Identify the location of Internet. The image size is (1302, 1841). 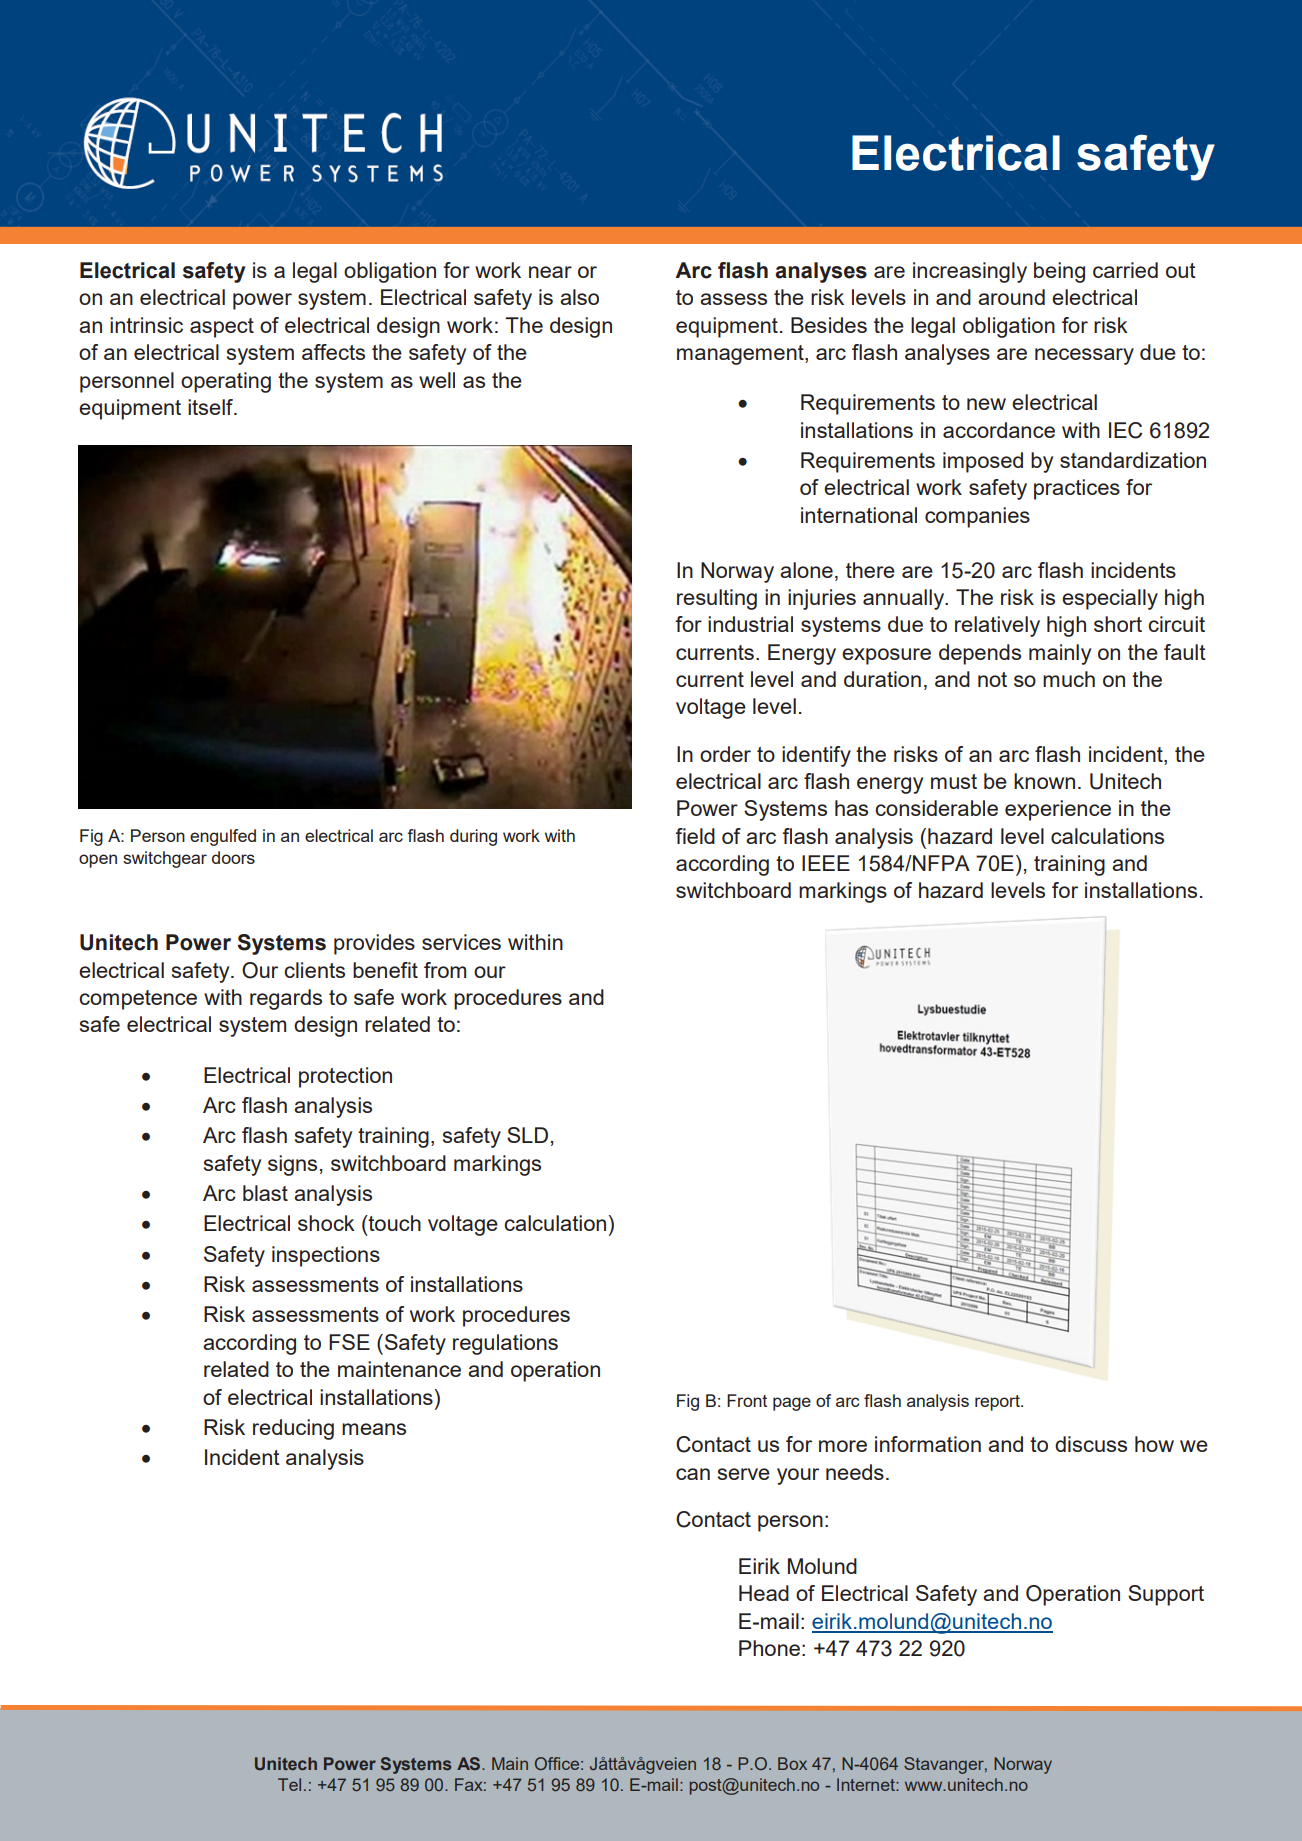
(867, 1784).
